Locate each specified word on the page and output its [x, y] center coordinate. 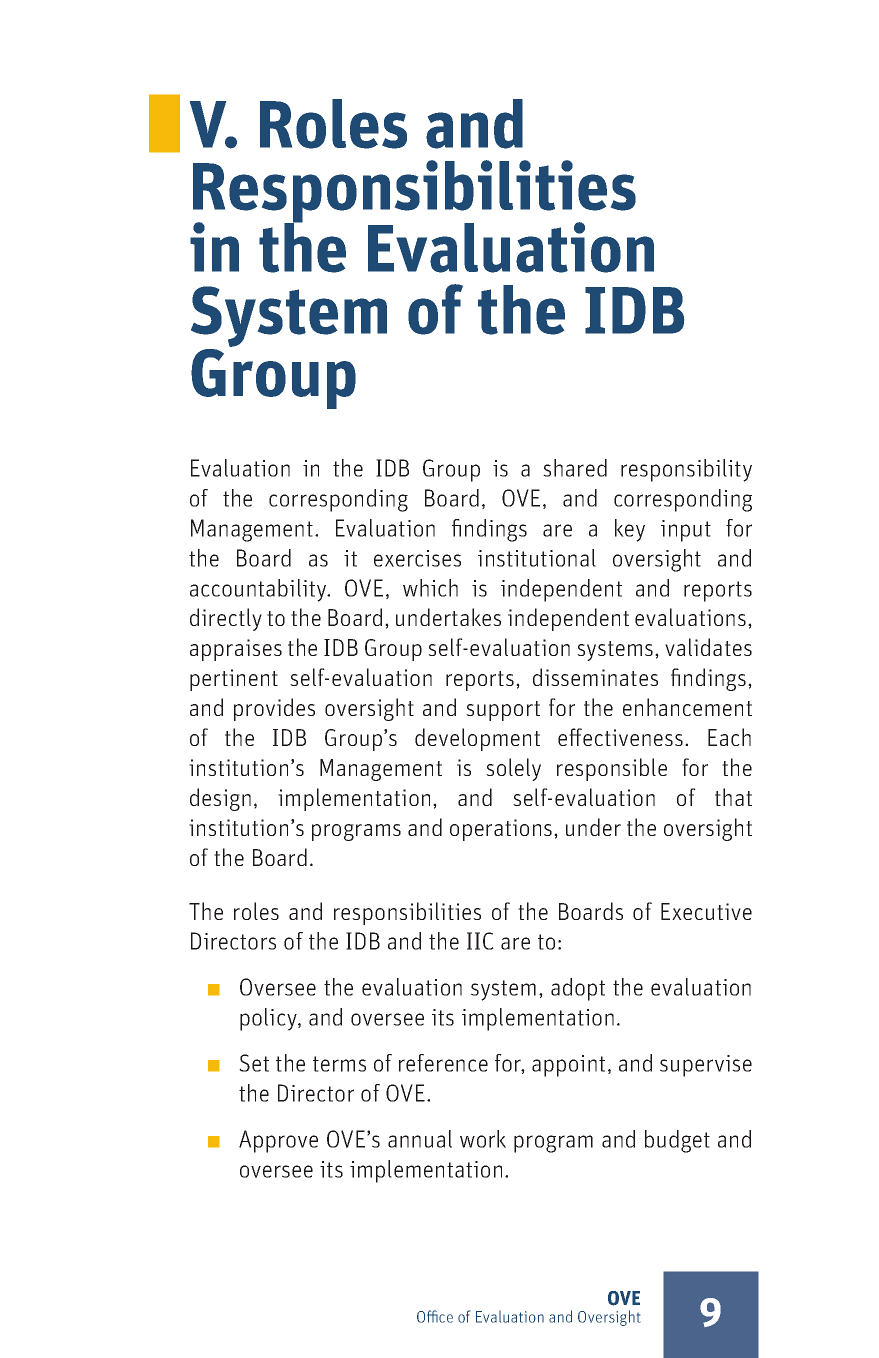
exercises [417, 558]
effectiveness [620, 737]
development [477, 739]
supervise [706, 1066]
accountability [259, 590]
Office [435, 1316]
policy [269, 1019]
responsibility [686, 470]
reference [443, 1063]
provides [274, 709]
